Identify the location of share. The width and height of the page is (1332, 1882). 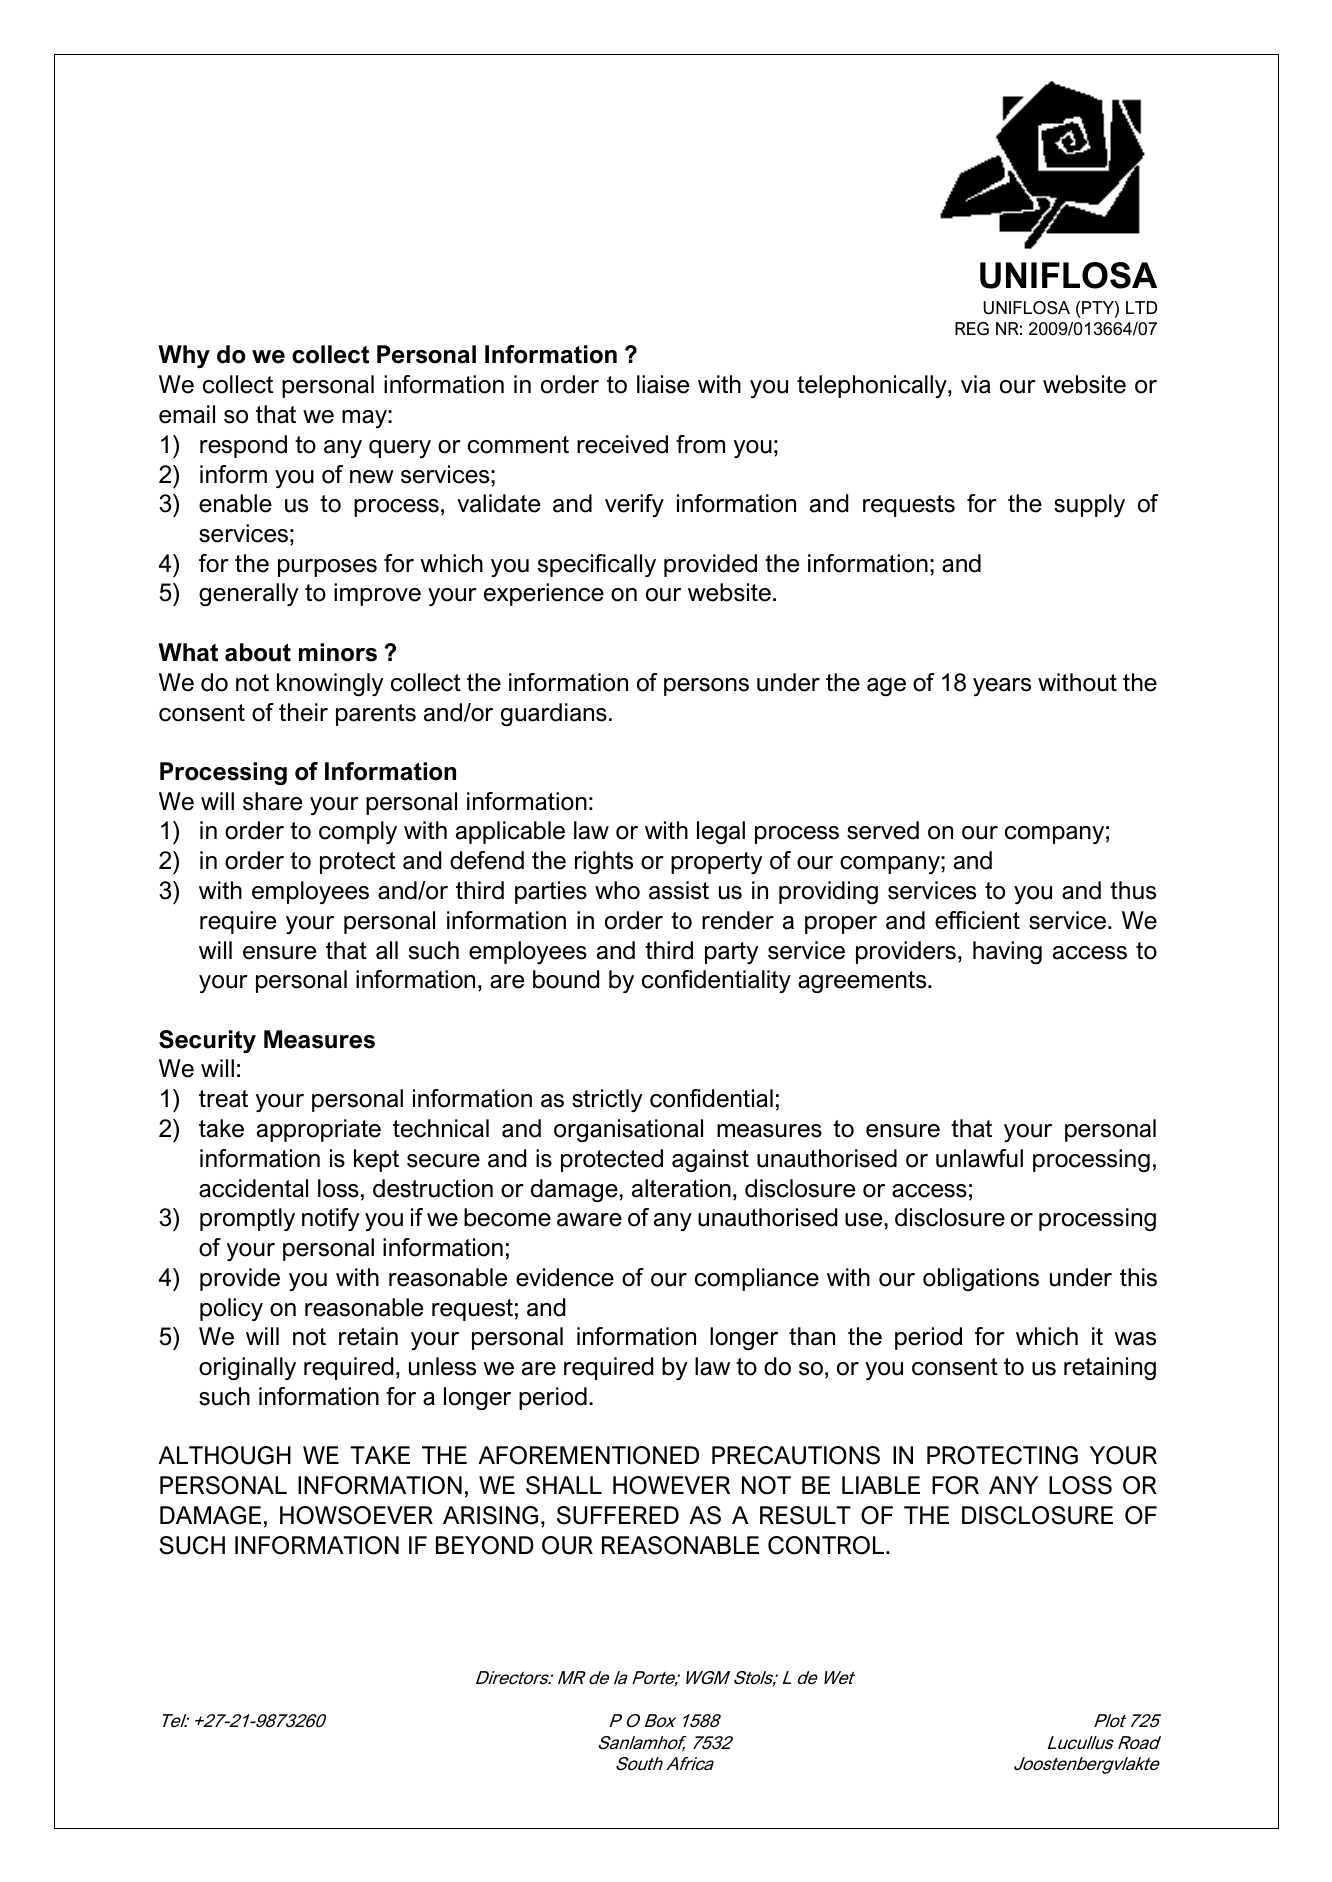
(272, 801).
